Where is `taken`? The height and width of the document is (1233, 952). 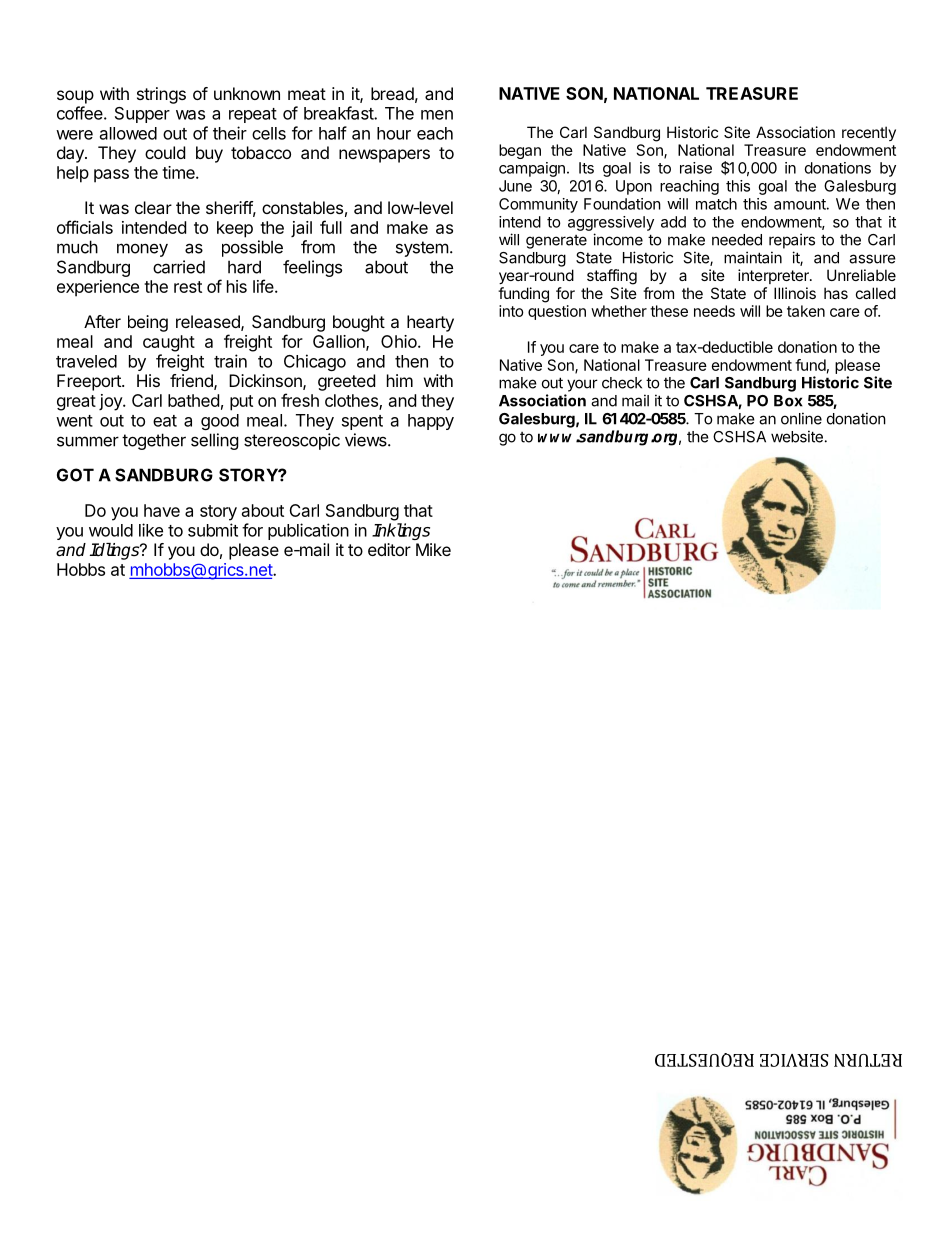
taken is located at coordinates (806, 311).
